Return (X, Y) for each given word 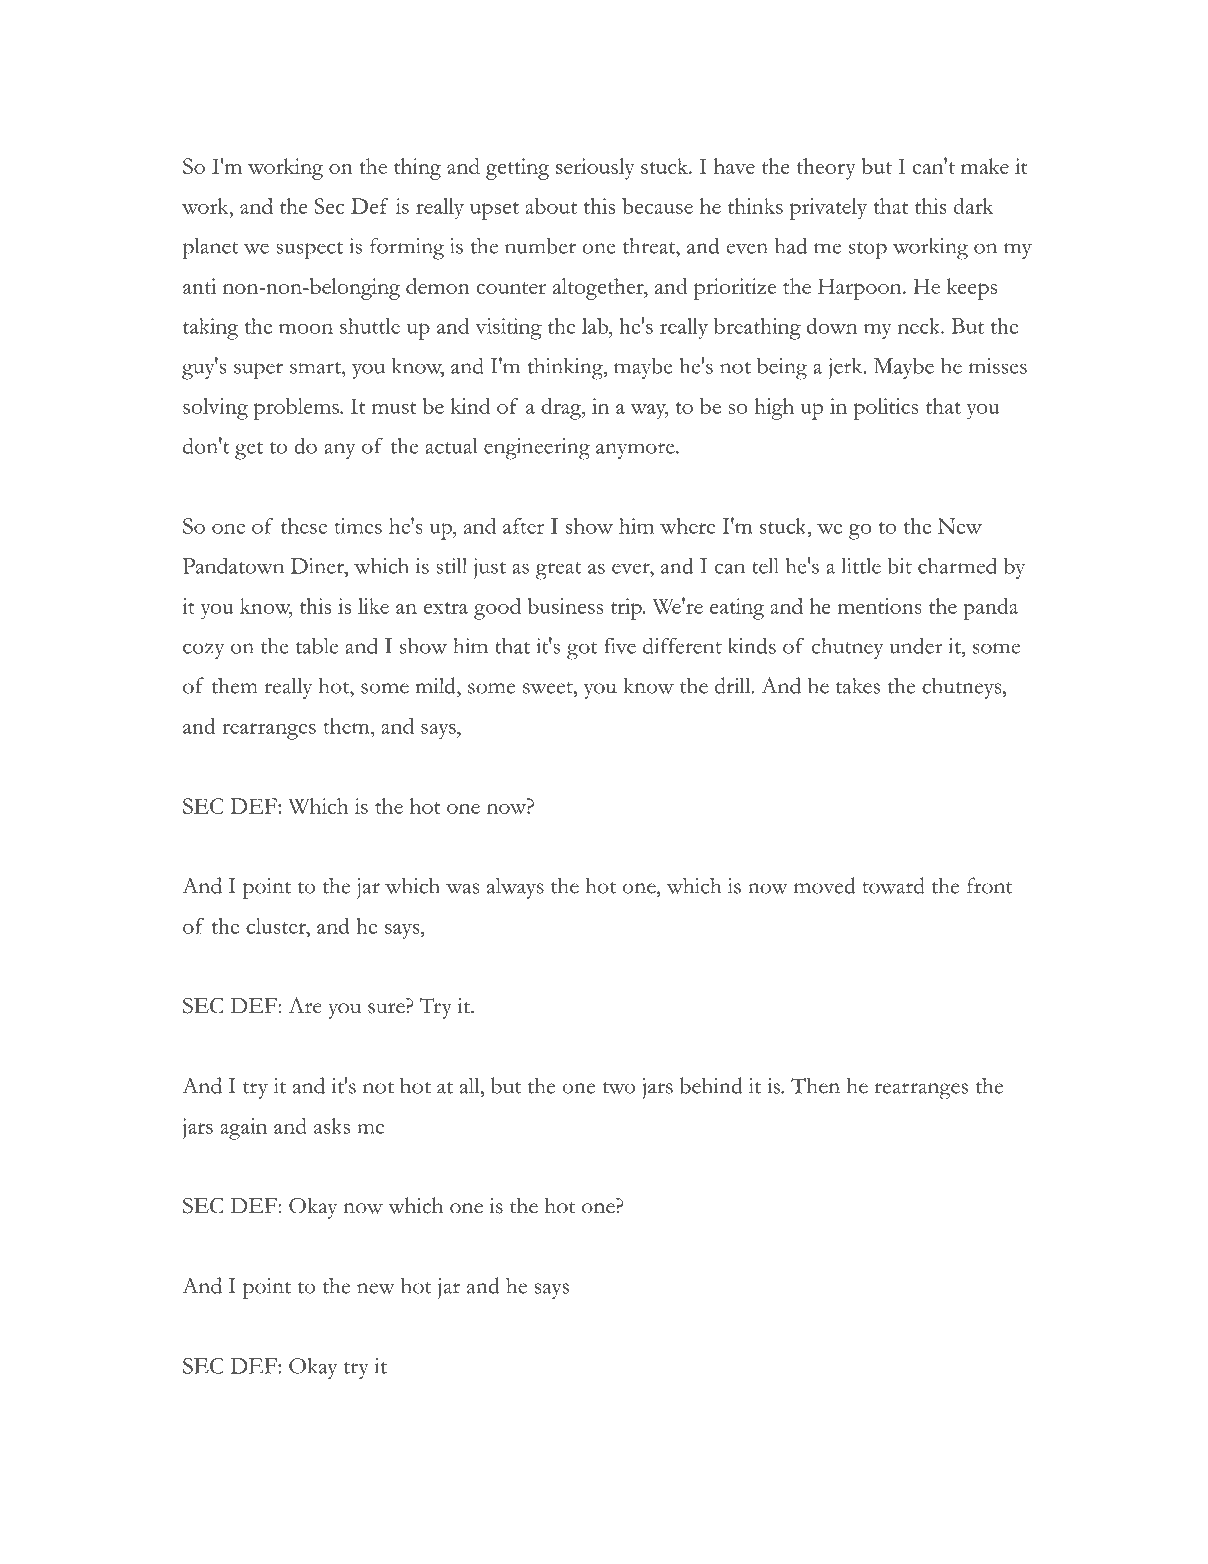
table (317, 645)
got (582, 651)
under (916, 645)
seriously (595, 169)
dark (974, 206)
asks (332, 1126)
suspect (309, 251)
